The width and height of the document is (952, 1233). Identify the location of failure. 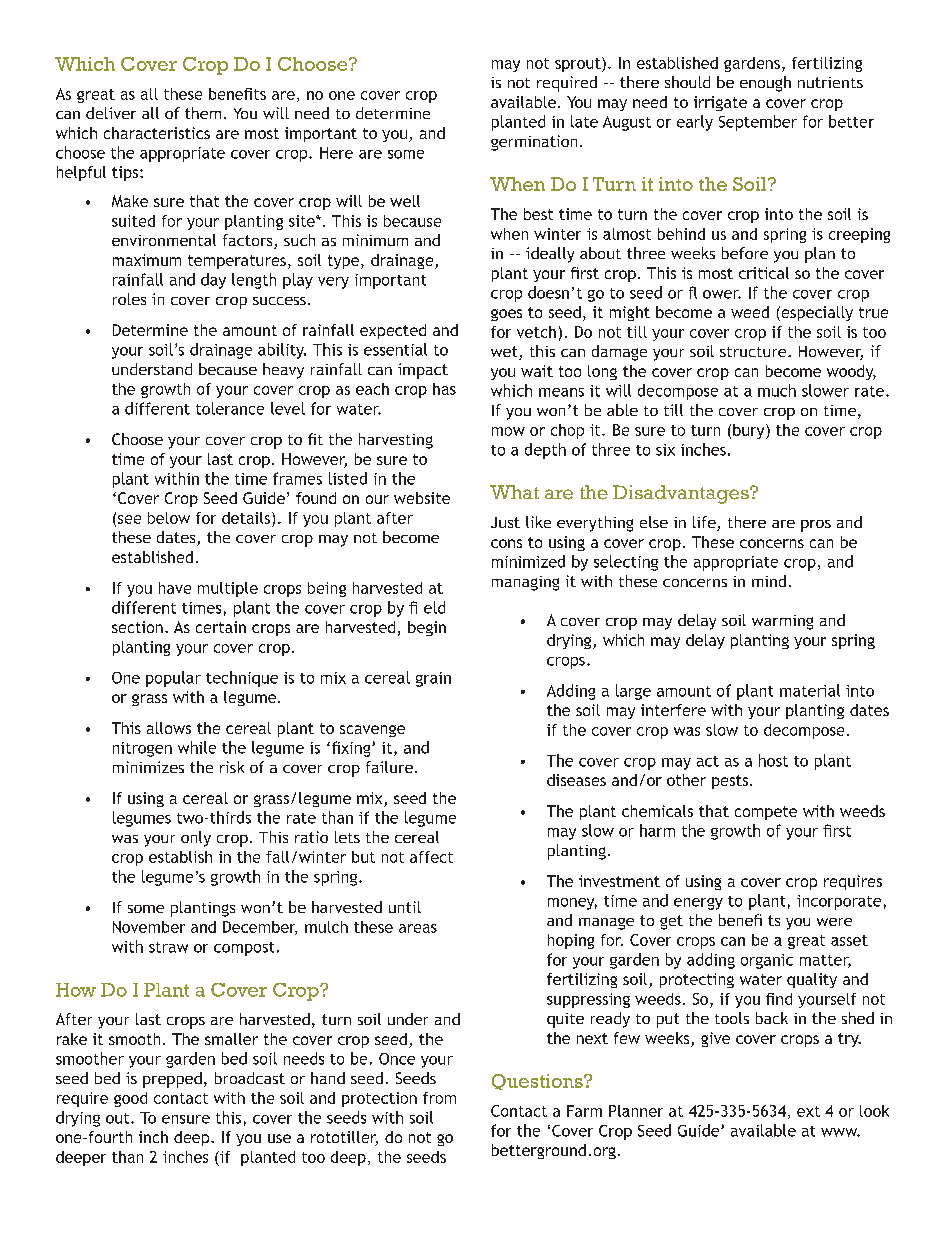
(389, 767).
